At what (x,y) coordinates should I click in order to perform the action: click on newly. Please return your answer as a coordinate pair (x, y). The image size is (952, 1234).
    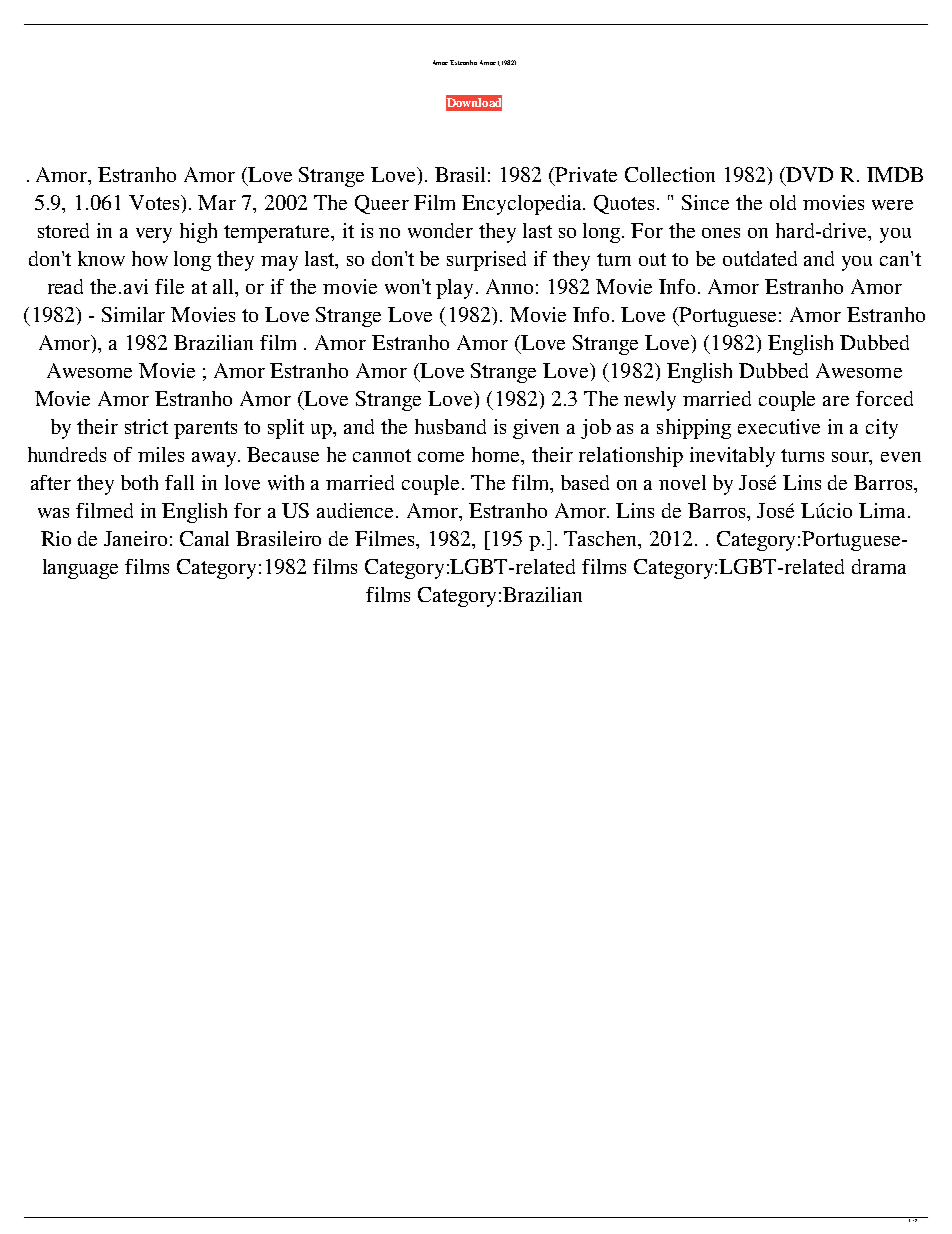
    Looking at the image, I should click on (650, 401).
